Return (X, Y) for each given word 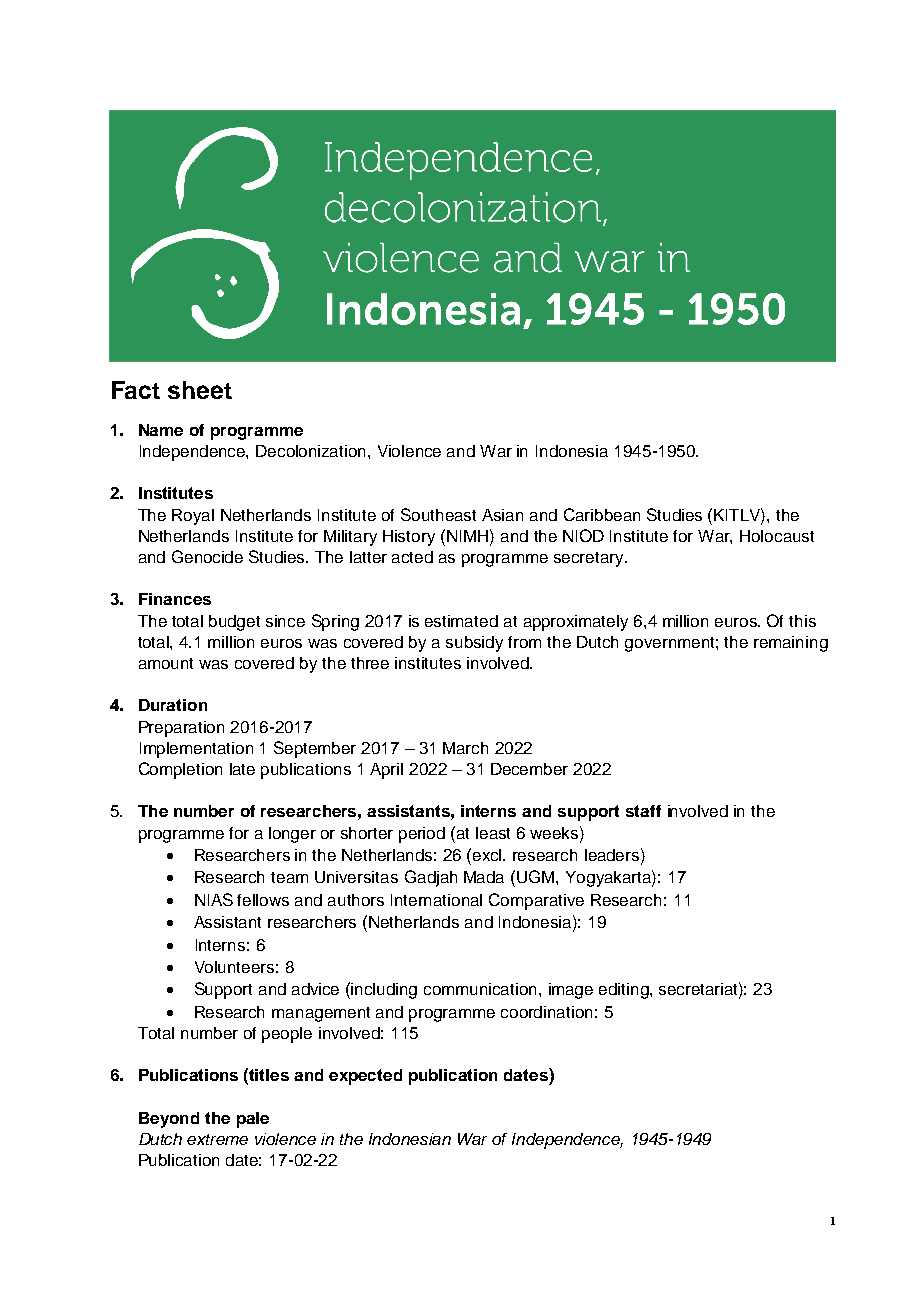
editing (625, 991)
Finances (175, 599)
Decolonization (312, 451)
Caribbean (602, 514)
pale (253, 1120)
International (436, 900)
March (465, 748)
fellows (263, 900)
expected (365, 1077)
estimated (461, 621)
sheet (200, 390)
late (242, 769)
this (802, 621)
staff (643, 811)
